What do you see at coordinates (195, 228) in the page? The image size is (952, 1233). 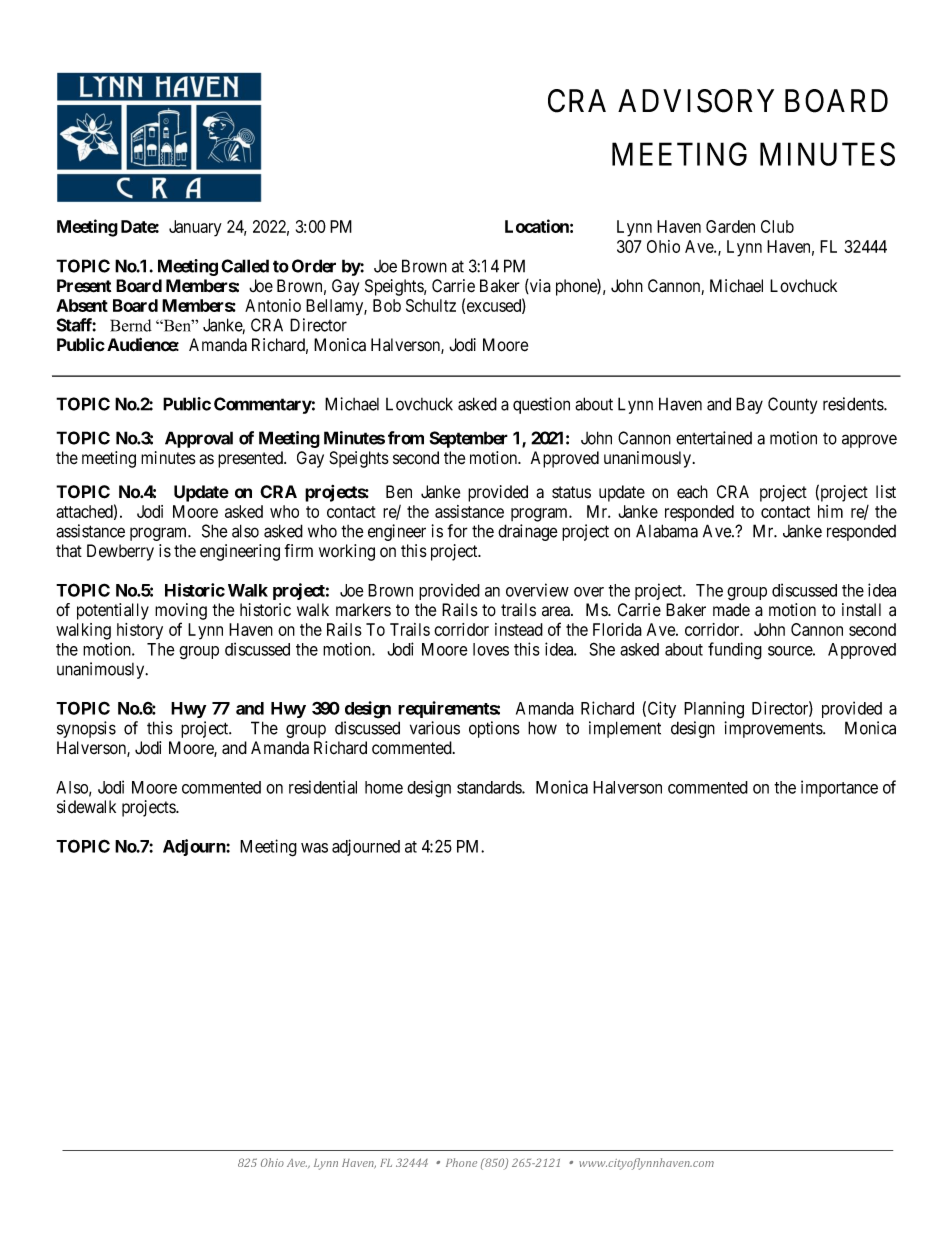 I see `January` at bounding box center [195, 228].
